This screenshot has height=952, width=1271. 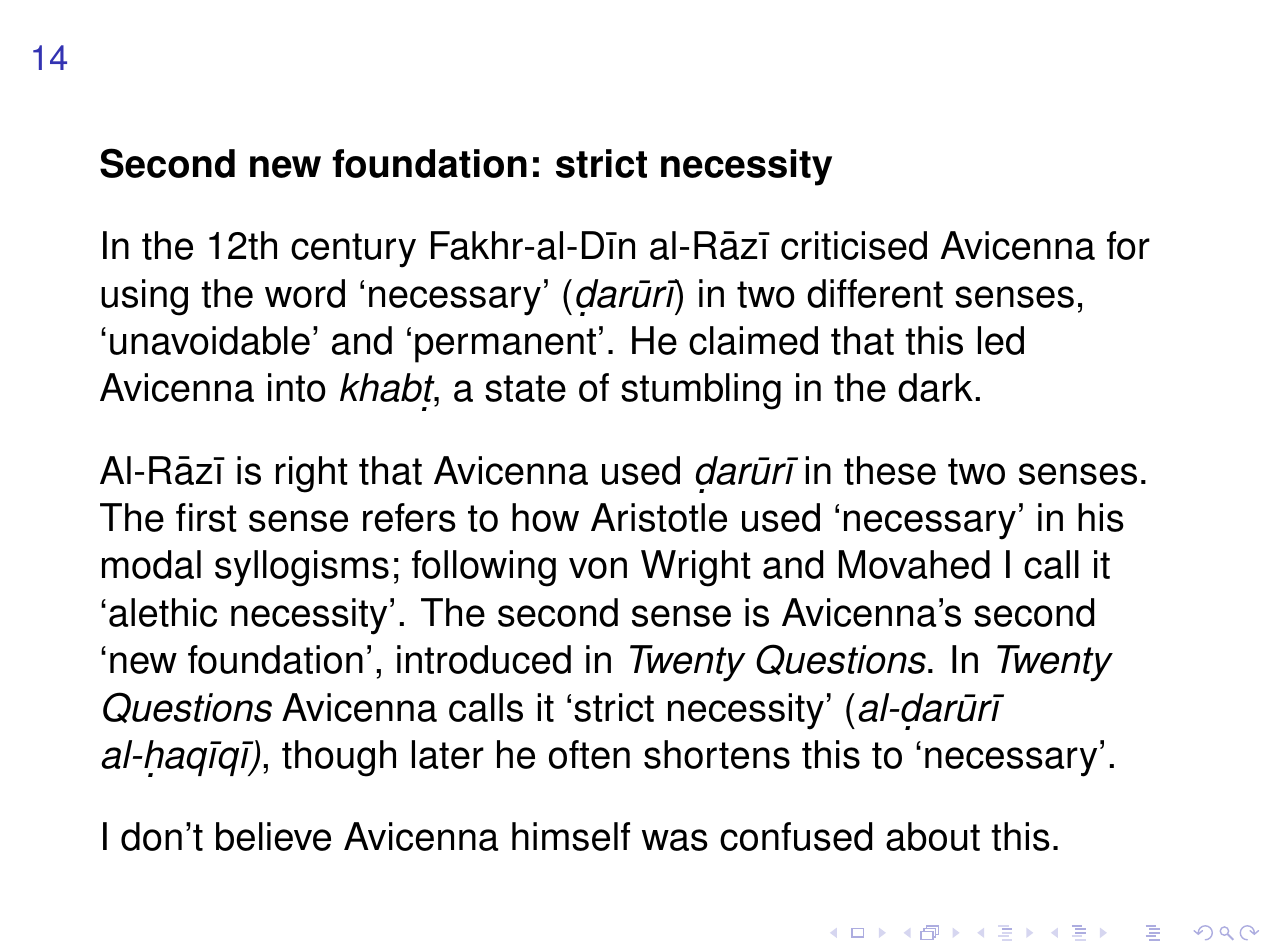 I want to click on believe, so click(x=273, y=836).
